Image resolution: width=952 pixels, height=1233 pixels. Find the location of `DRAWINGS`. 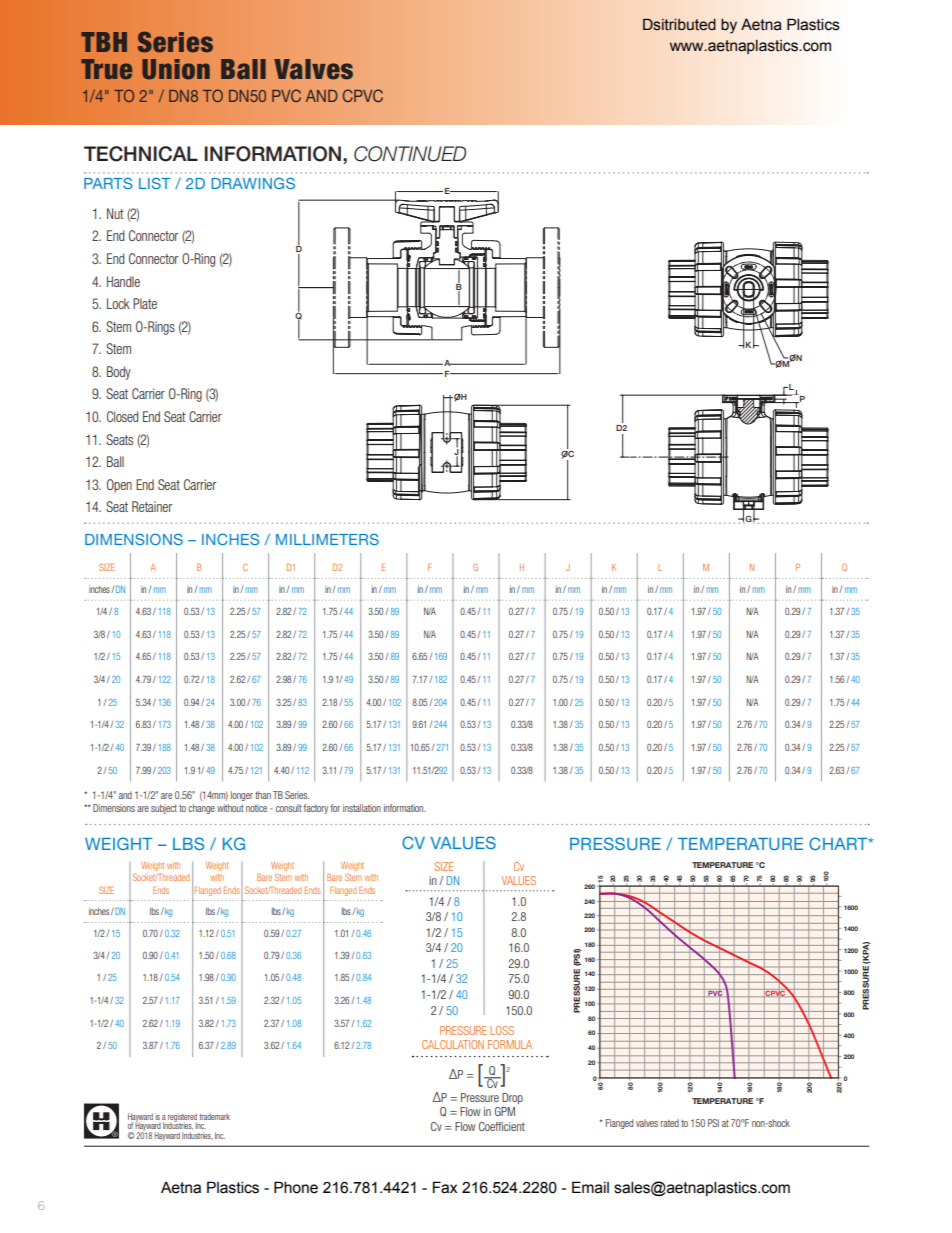

DRAWINGS is located at coordinates (253, 183).
